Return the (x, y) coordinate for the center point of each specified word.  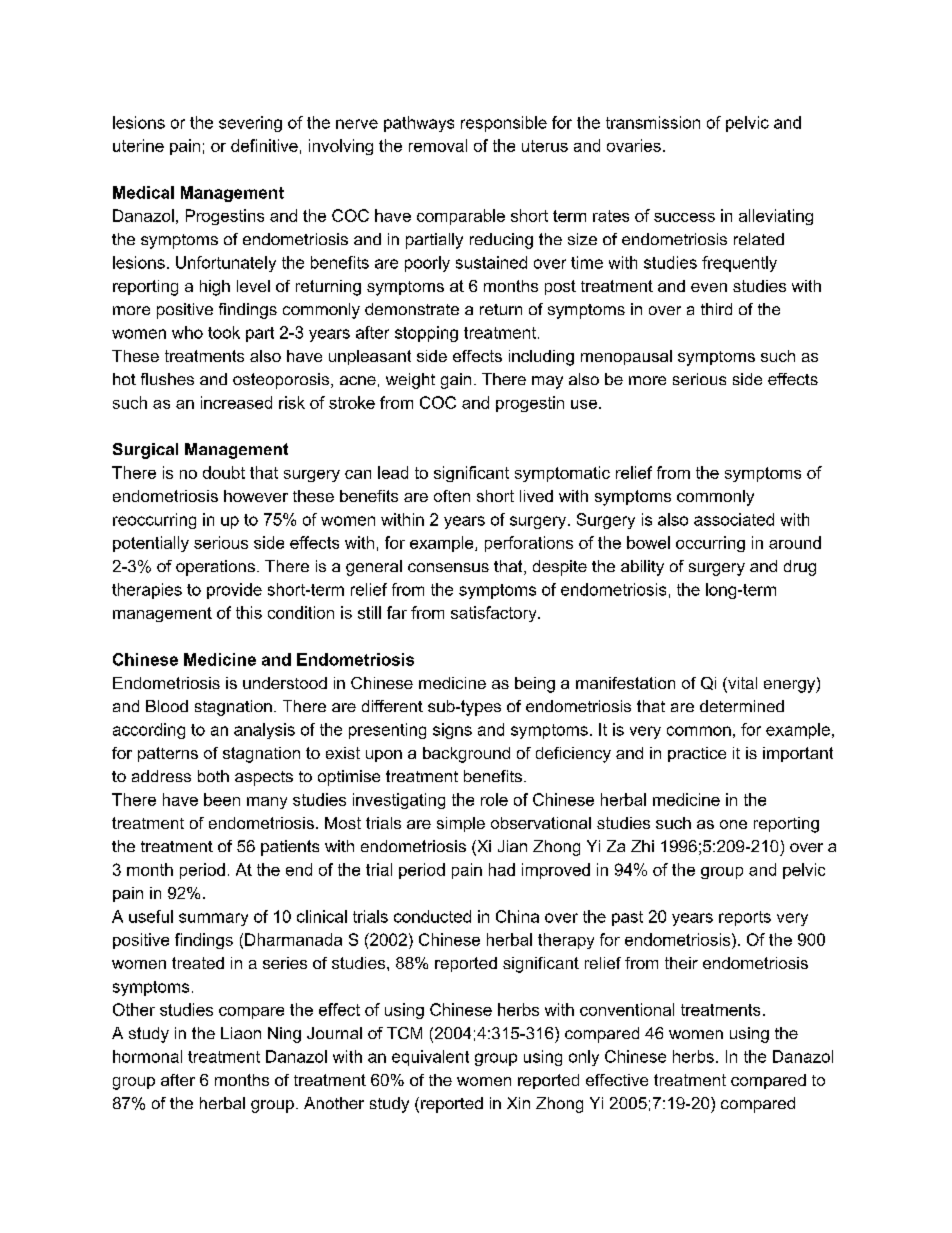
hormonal (147, 1056)
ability (642, 568)
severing (250, 124)
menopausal (626, 357)
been (222, 799)
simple (461, 824)
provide (234, 591)
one (733, 824)
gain (456, 381)
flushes (167, 379)
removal (438, 145)
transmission (653, 122)
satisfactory (495, 614)
